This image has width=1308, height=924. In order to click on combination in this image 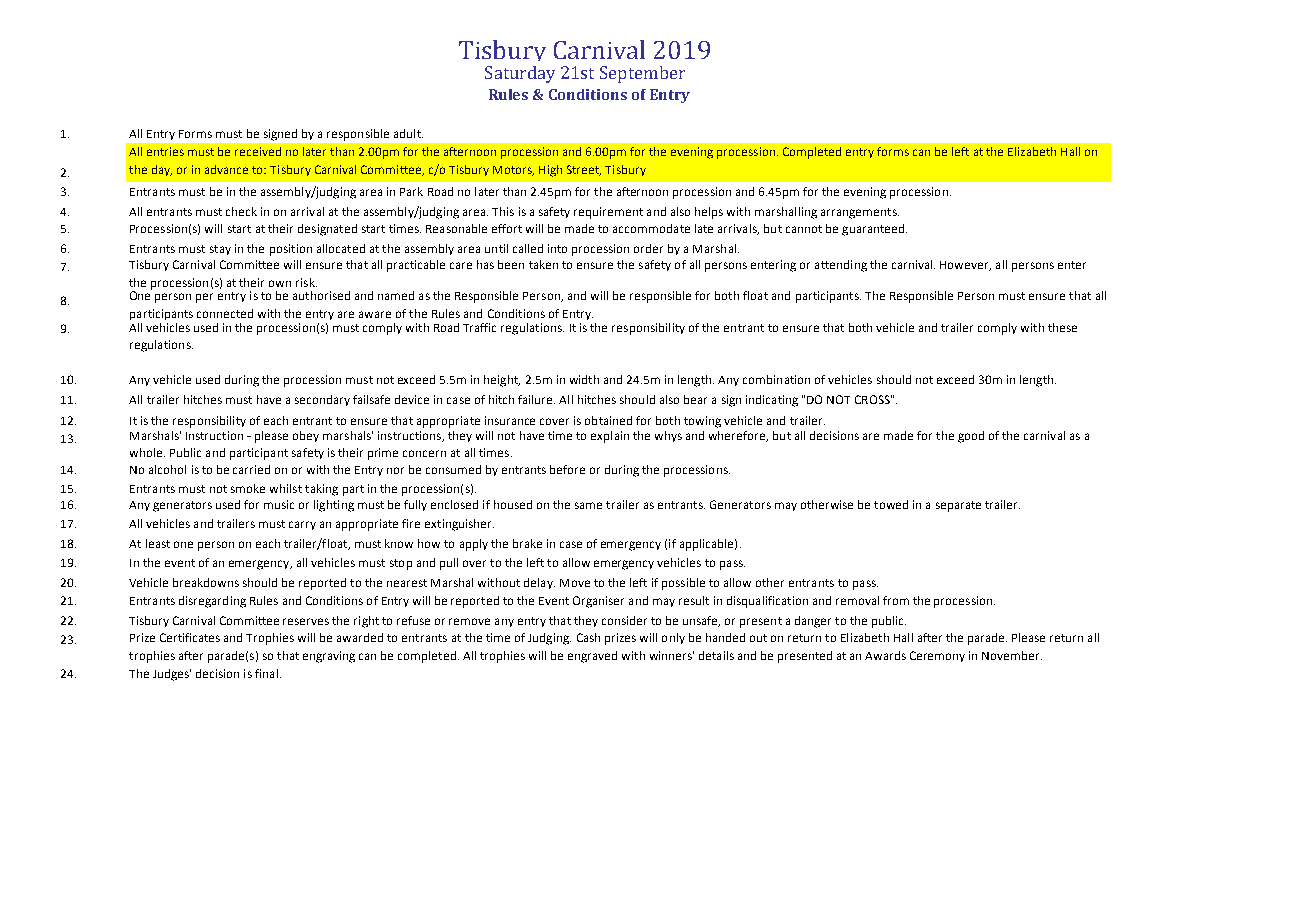, I will do `click(776, 379)`.
